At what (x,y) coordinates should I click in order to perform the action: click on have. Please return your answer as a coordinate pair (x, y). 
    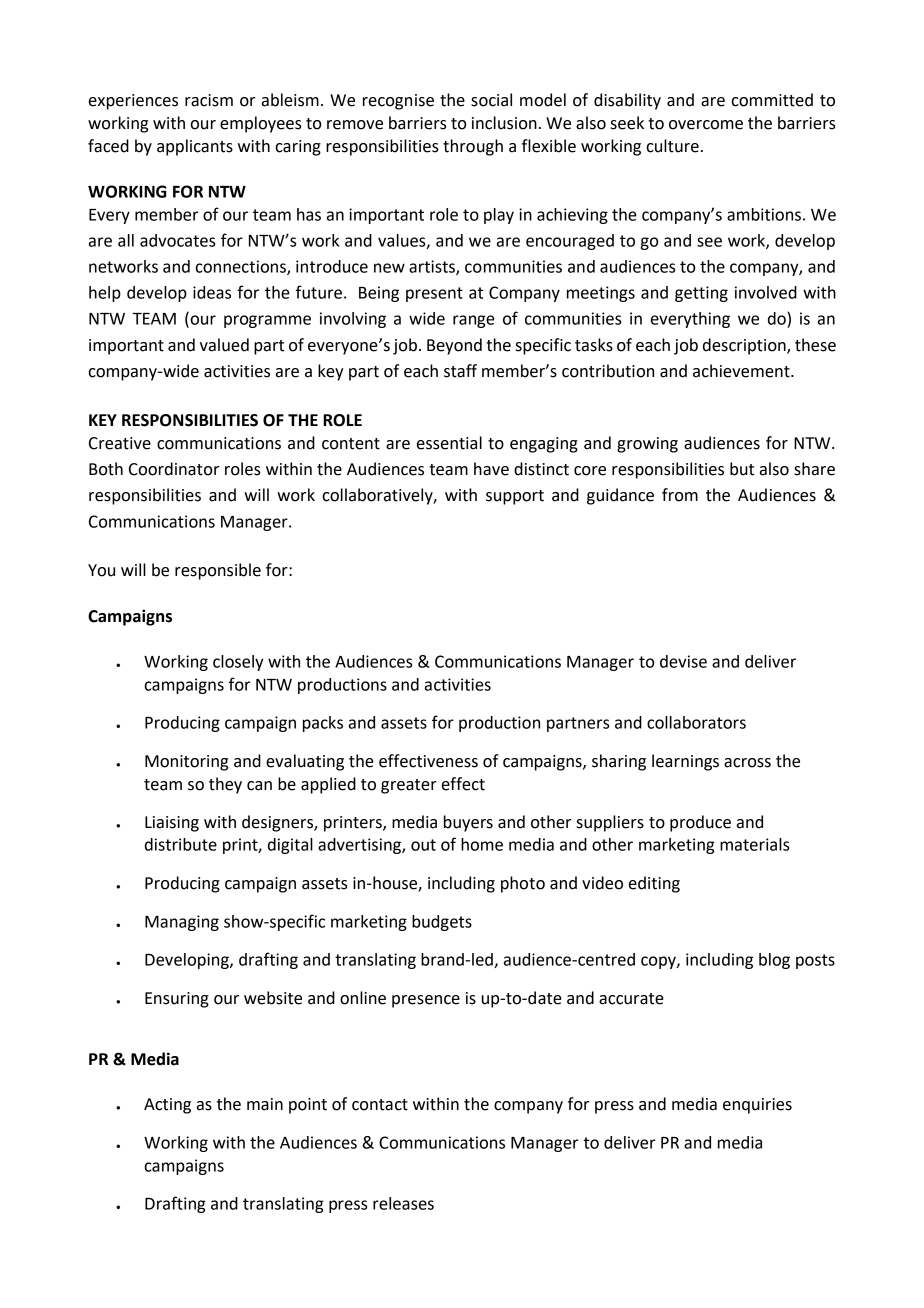
    Looking at the image, I should click on (491, 469).
